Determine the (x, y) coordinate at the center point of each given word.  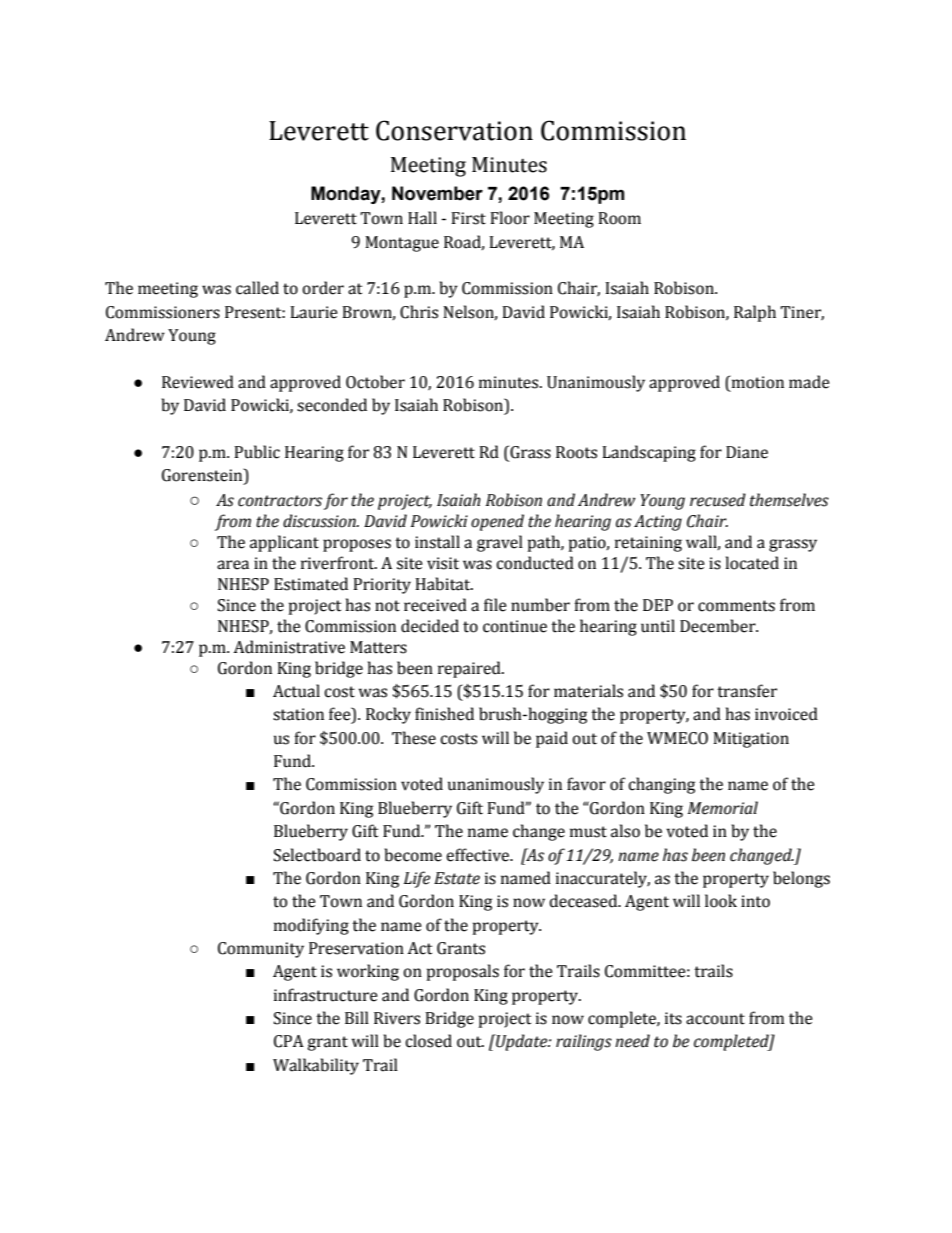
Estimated (311, 584)
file (495, 605)
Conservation (454, 130)
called (257, 288)
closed (428, 1041)
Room (619, 218)
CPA (289, 1041)
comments (736, 606)
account (715, 1019)
